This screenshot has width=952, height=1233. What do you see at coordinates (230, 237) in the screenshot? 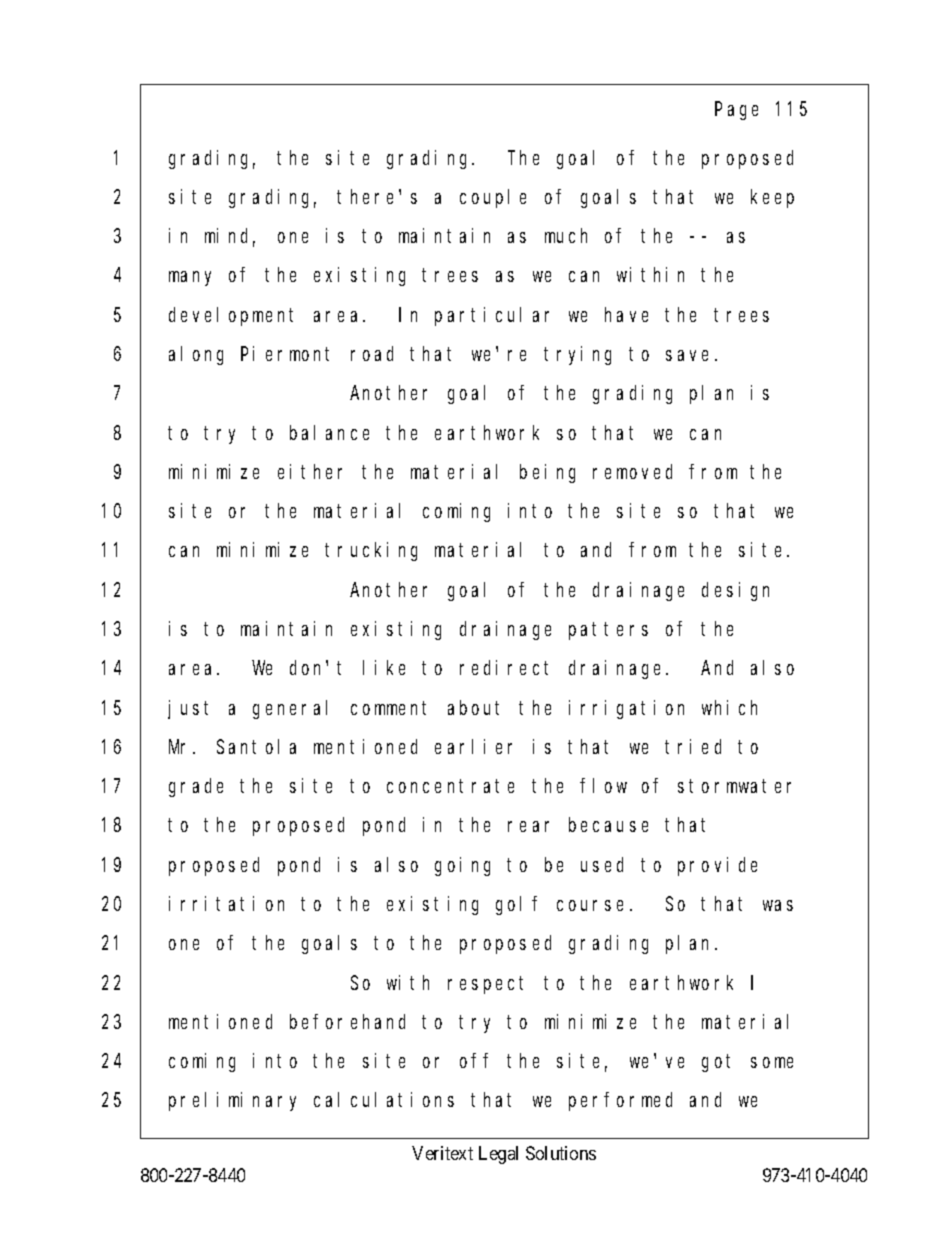
I see `mind` at bounding box center [230, 237].
